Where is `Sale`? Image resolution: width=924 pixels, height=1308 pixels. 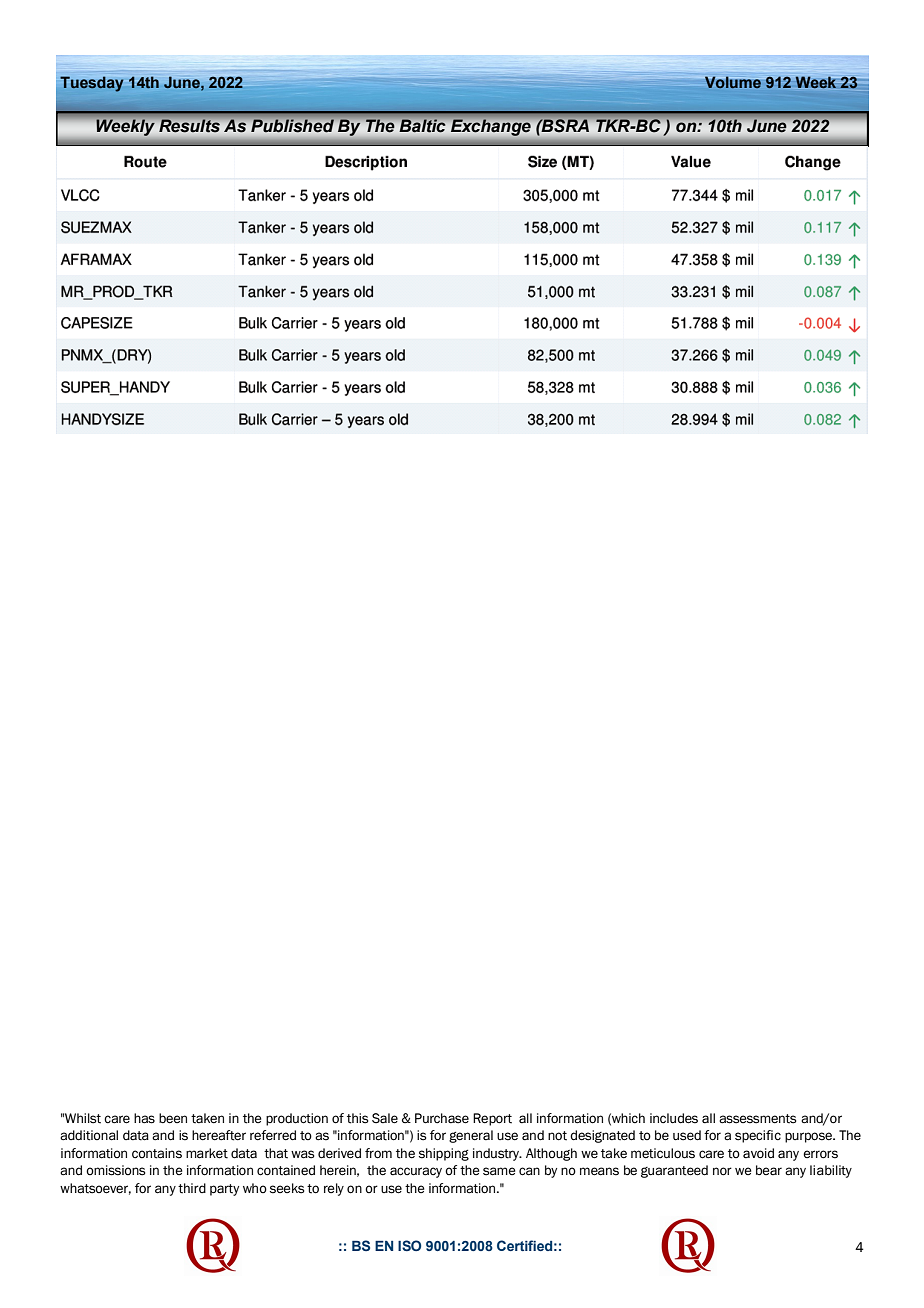 Sale is located at coordinates (385, 1118).
